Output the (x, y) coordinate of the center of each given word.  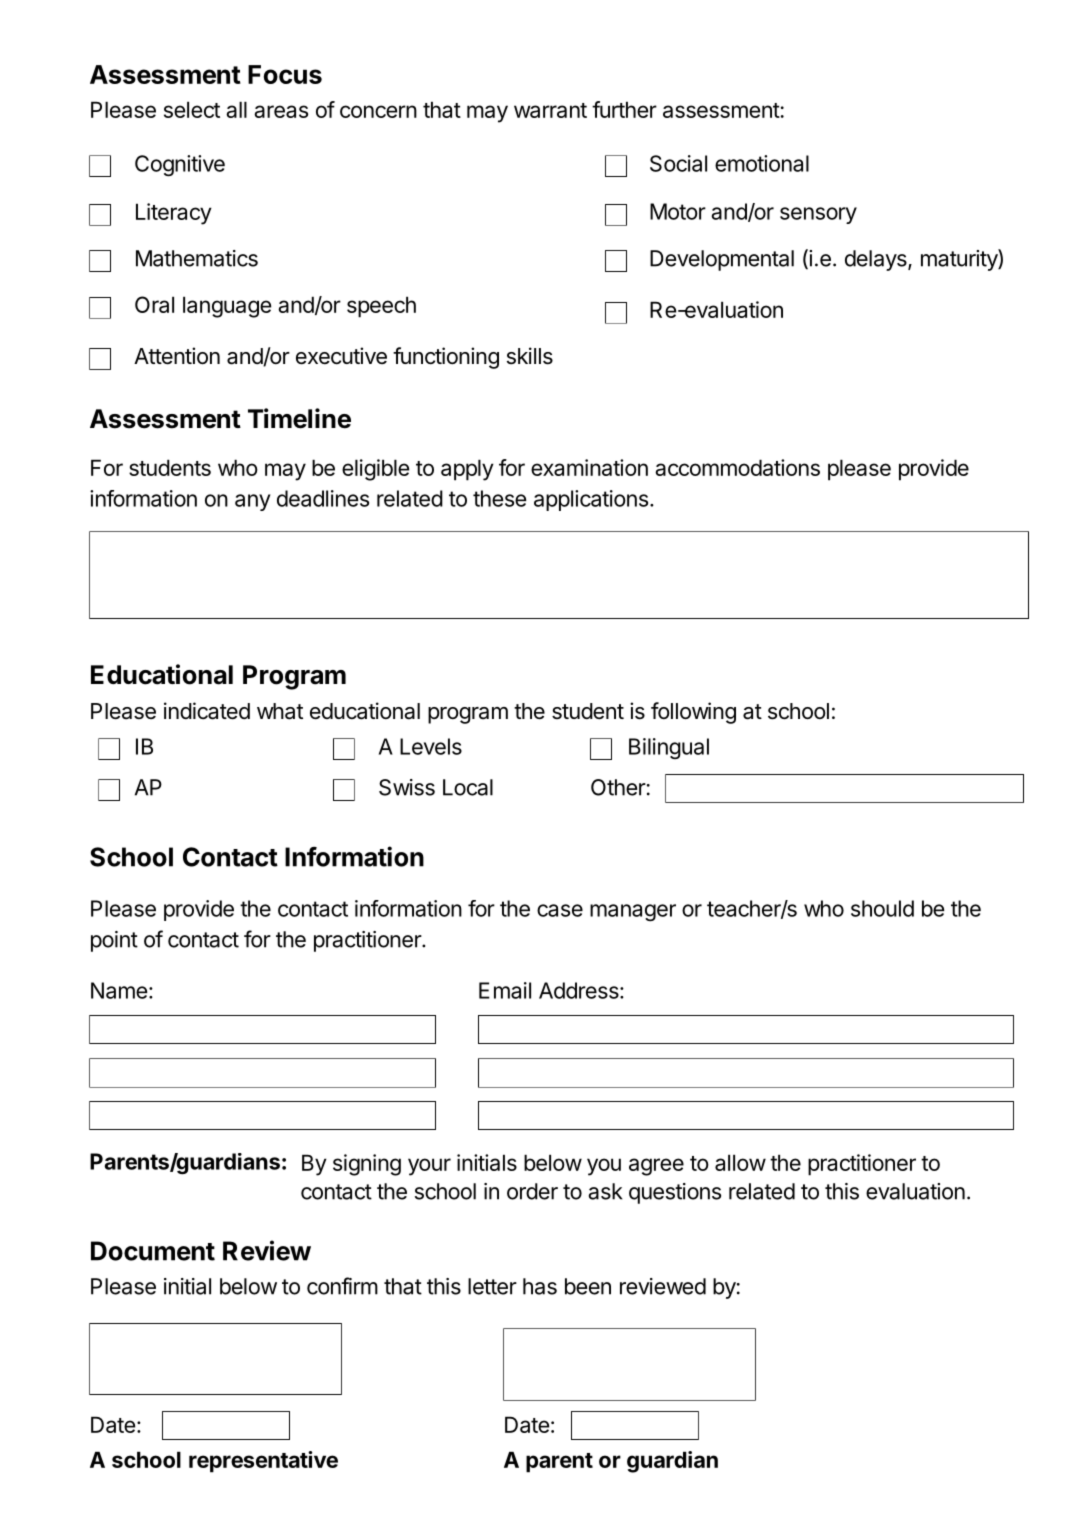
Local (468, 787)
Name (119, 990)
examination (589, 467)
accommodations (737, 467)
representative (263, 1462)
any (253, 502)
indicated (207, 711)
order (532, 1191)
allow (740, 1162)
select (192, 109)
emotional (762, 163)
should (882, 908)
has (540, 1286)
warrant (550, 110)
